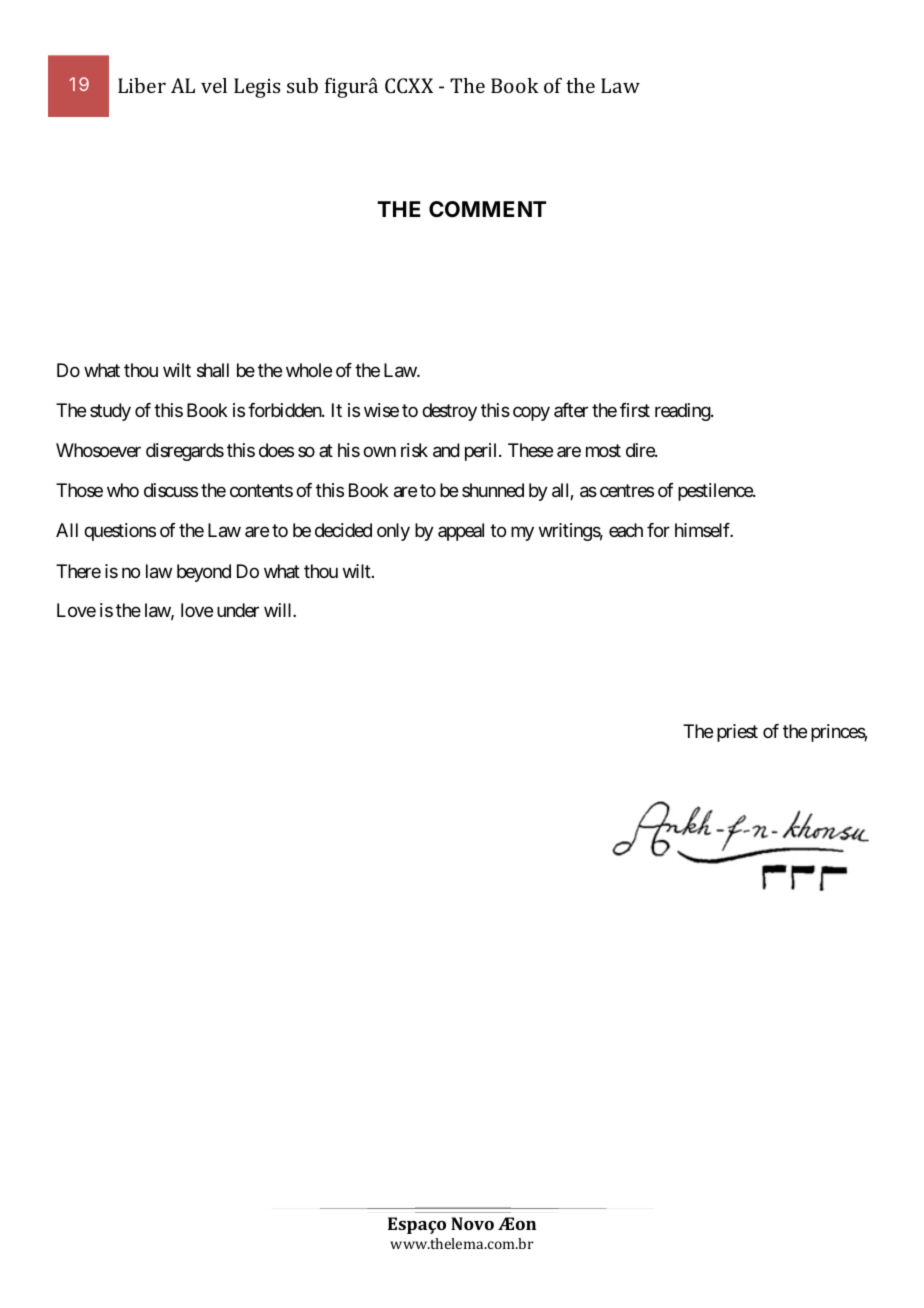  What do you see at coordinates (302, 85) in the document?
I see `sub` at bounding box center [302, 85].
